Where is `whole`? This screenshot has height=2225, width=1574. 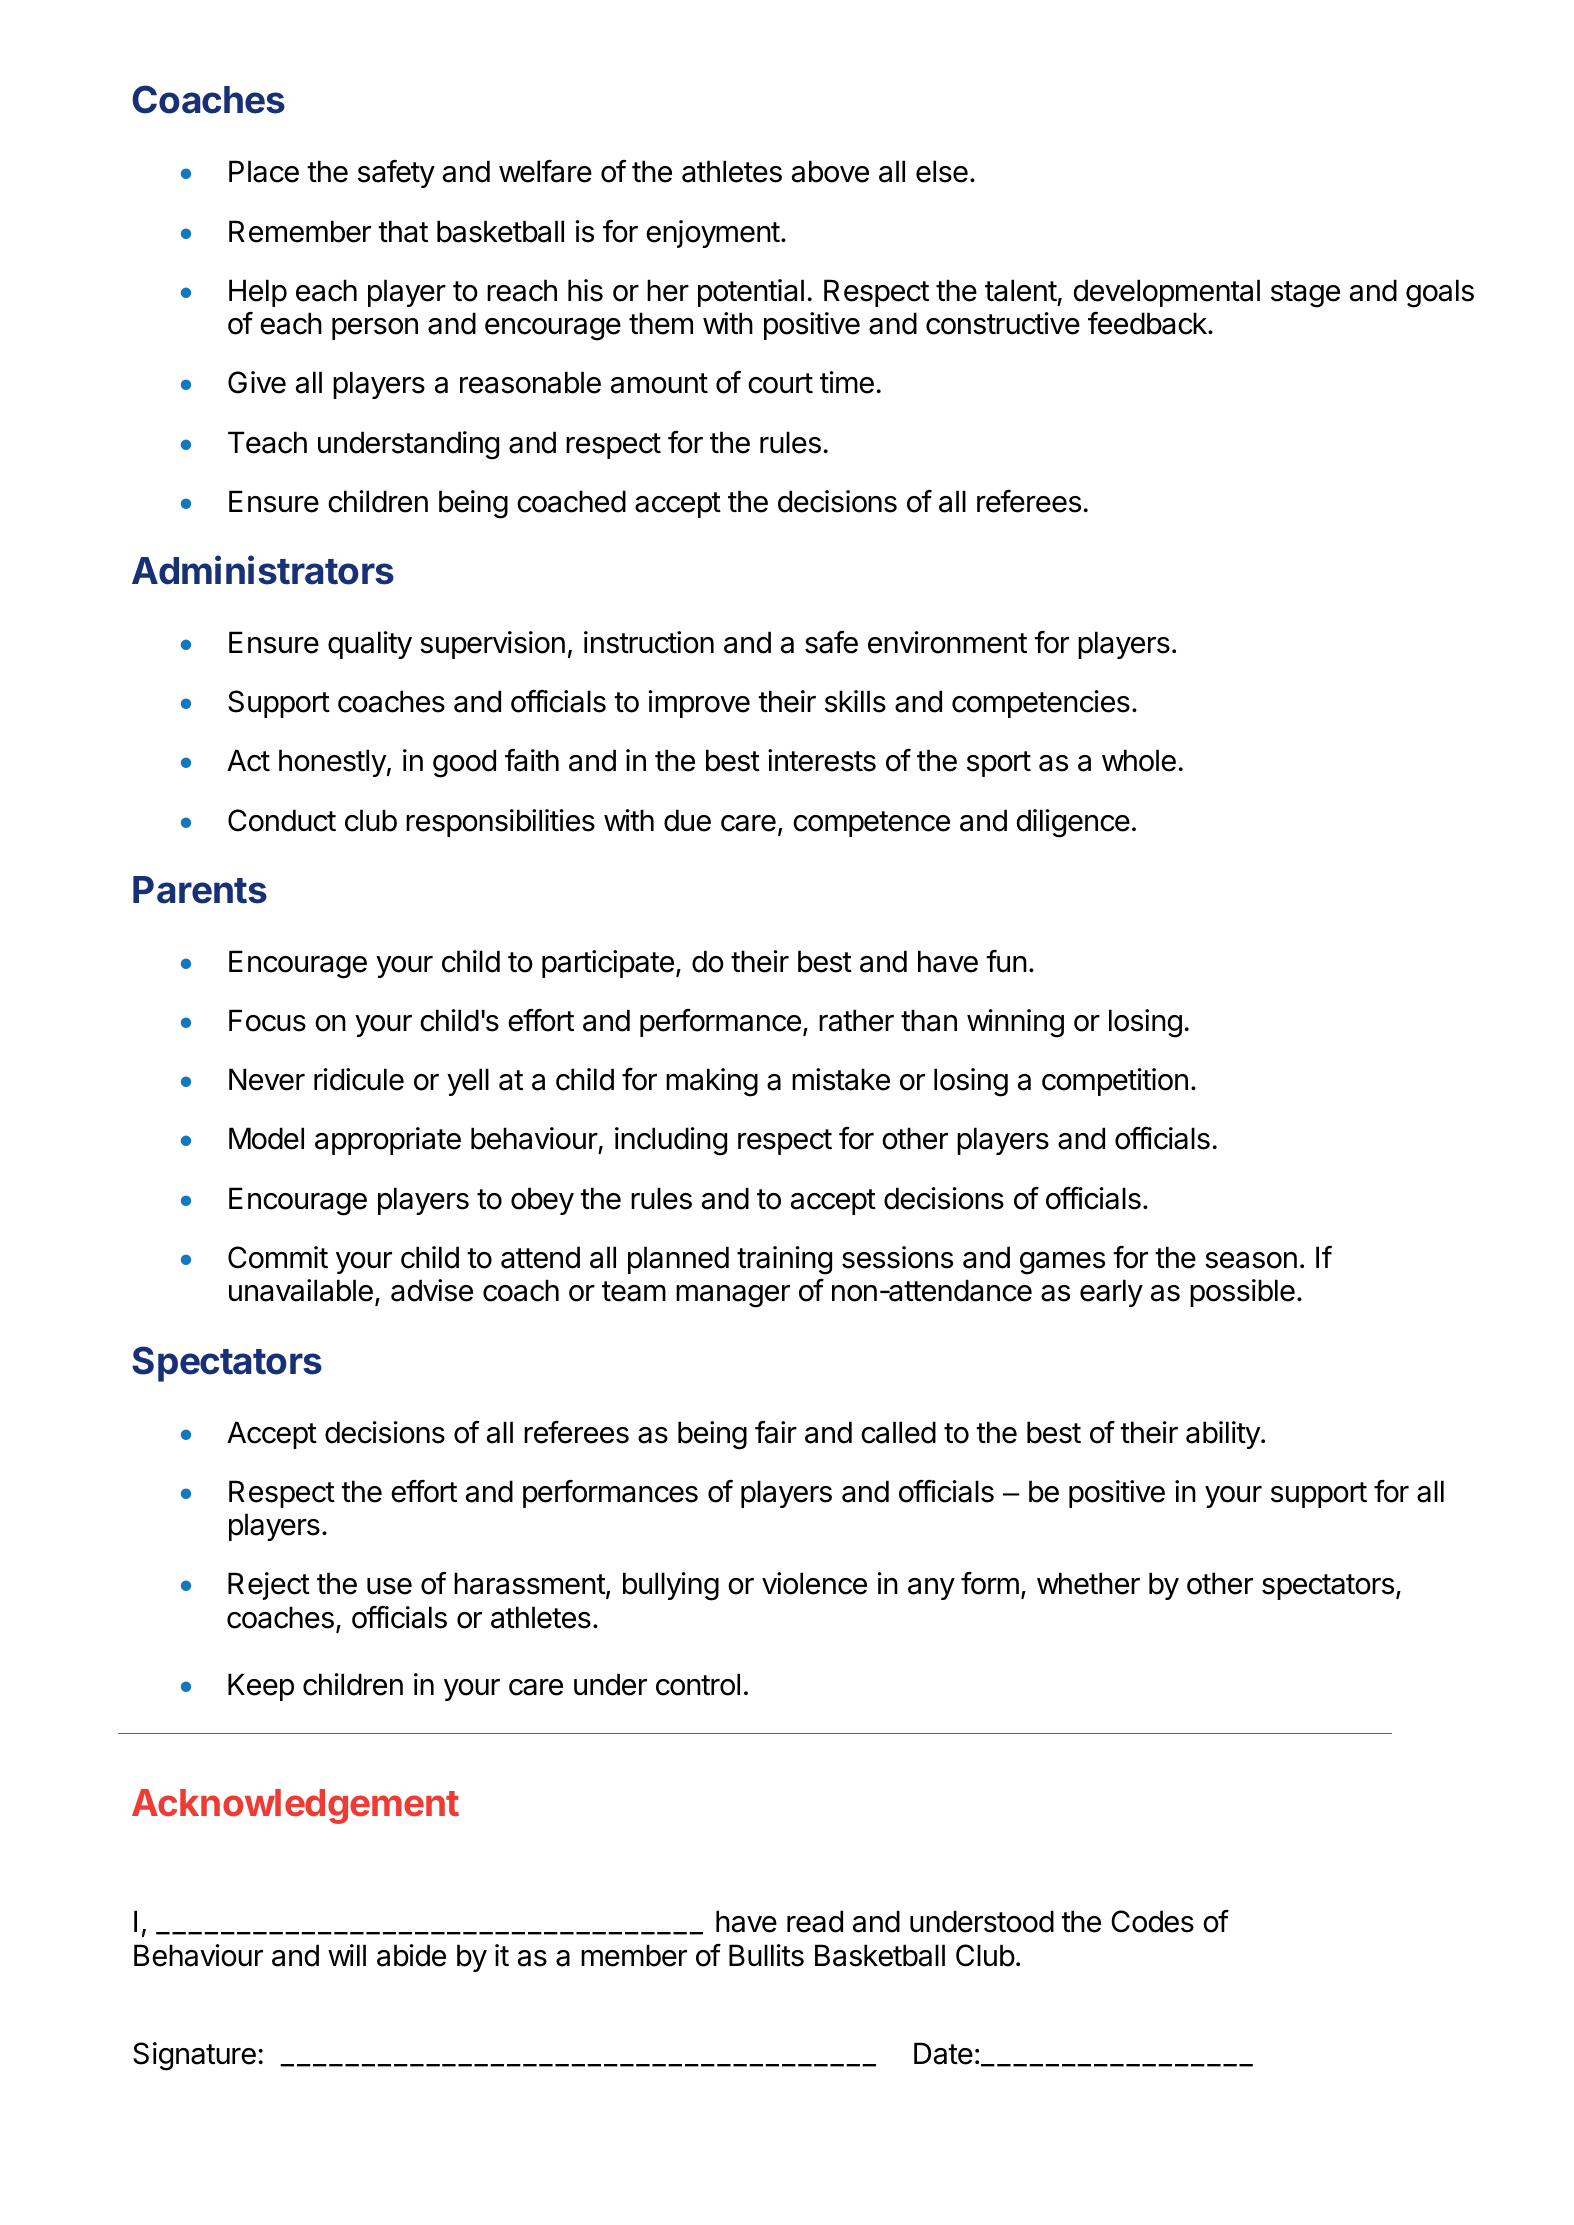 whole is located at coordinates (1139, 760).
